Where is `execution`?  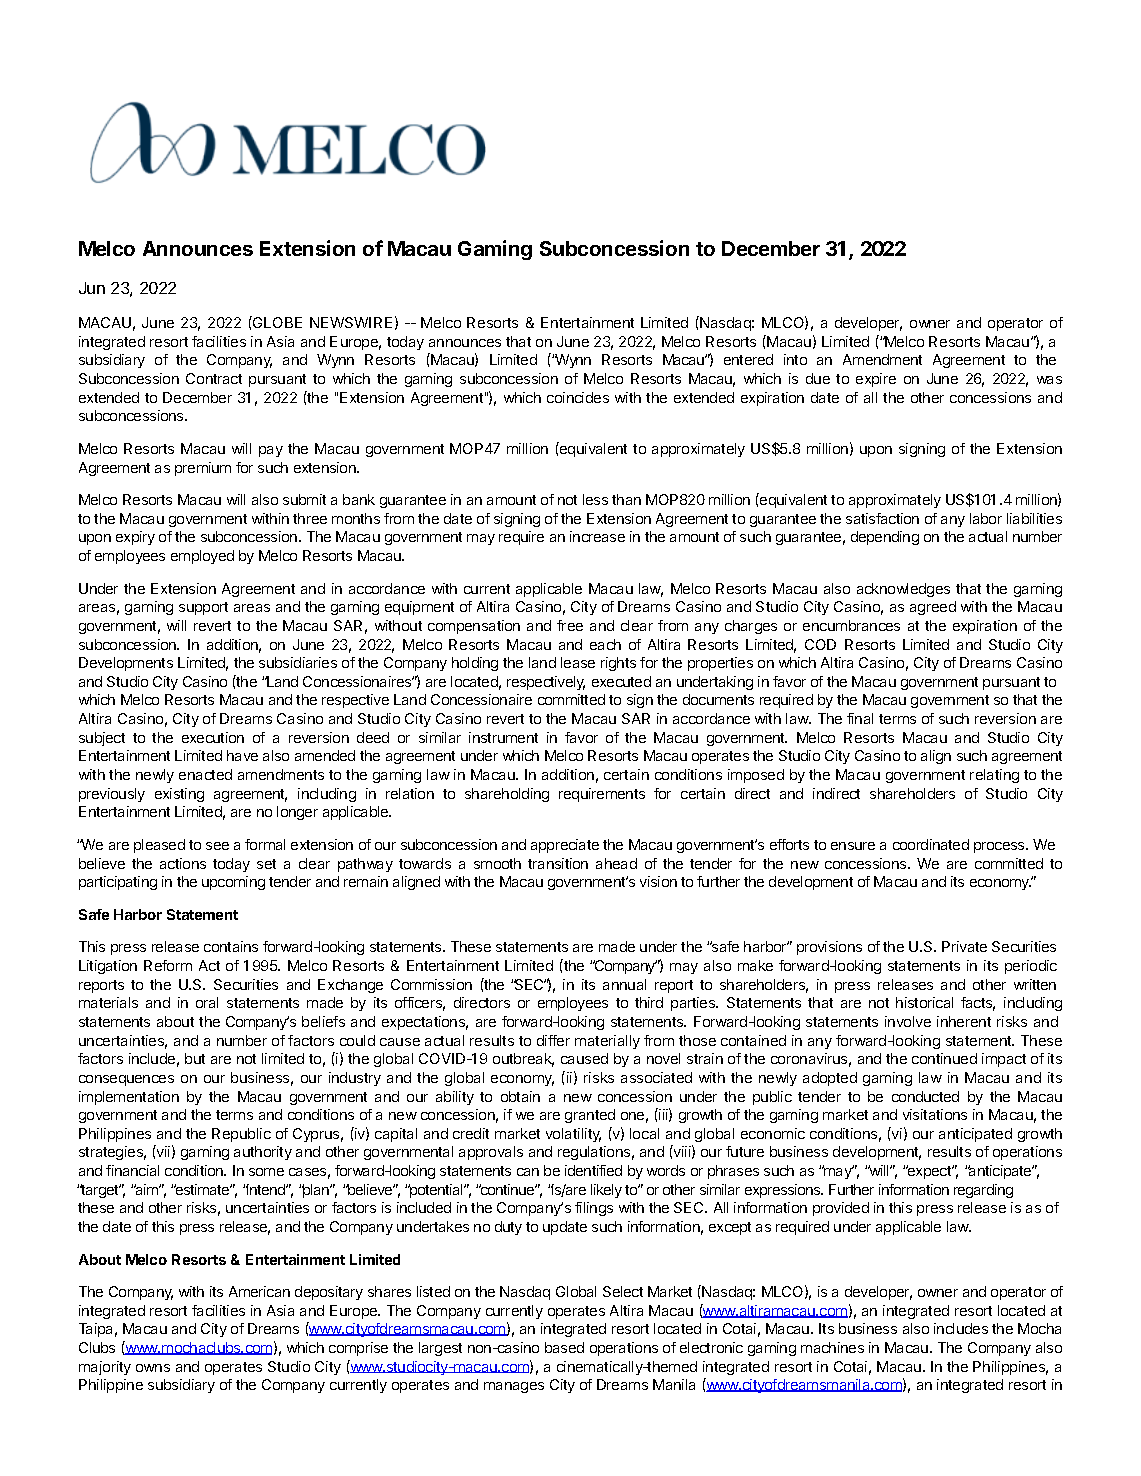 execution is located at coordinates (213, 737).
